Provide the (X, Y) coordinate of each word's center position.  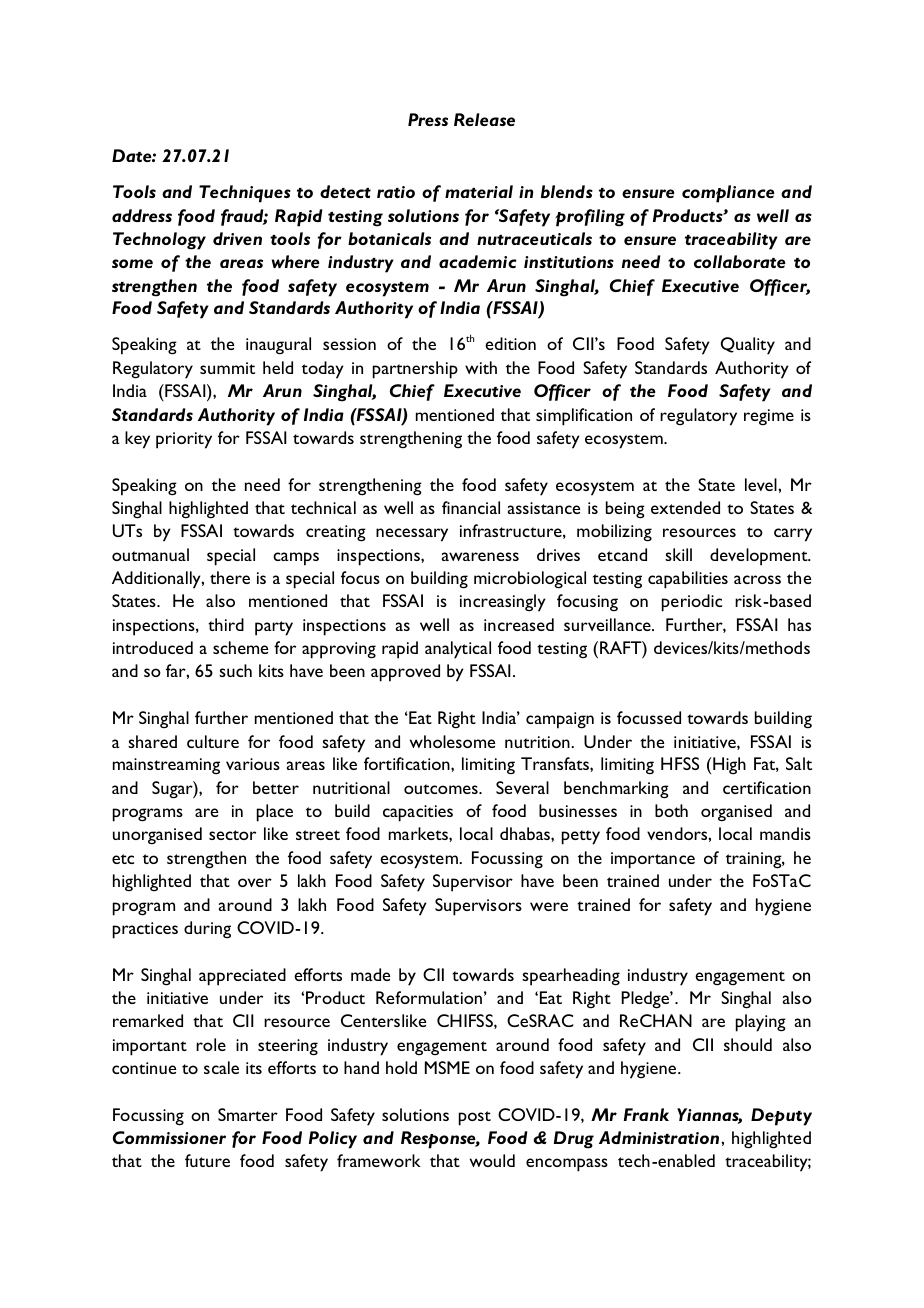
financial (471, 507)
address (142, 215)
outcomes (442, 789)
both (671, 810)
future (207, 1160)
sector (232, 835)
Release (484, 119)
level (762, 484)
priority (184, 440)
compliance (728, 194)
